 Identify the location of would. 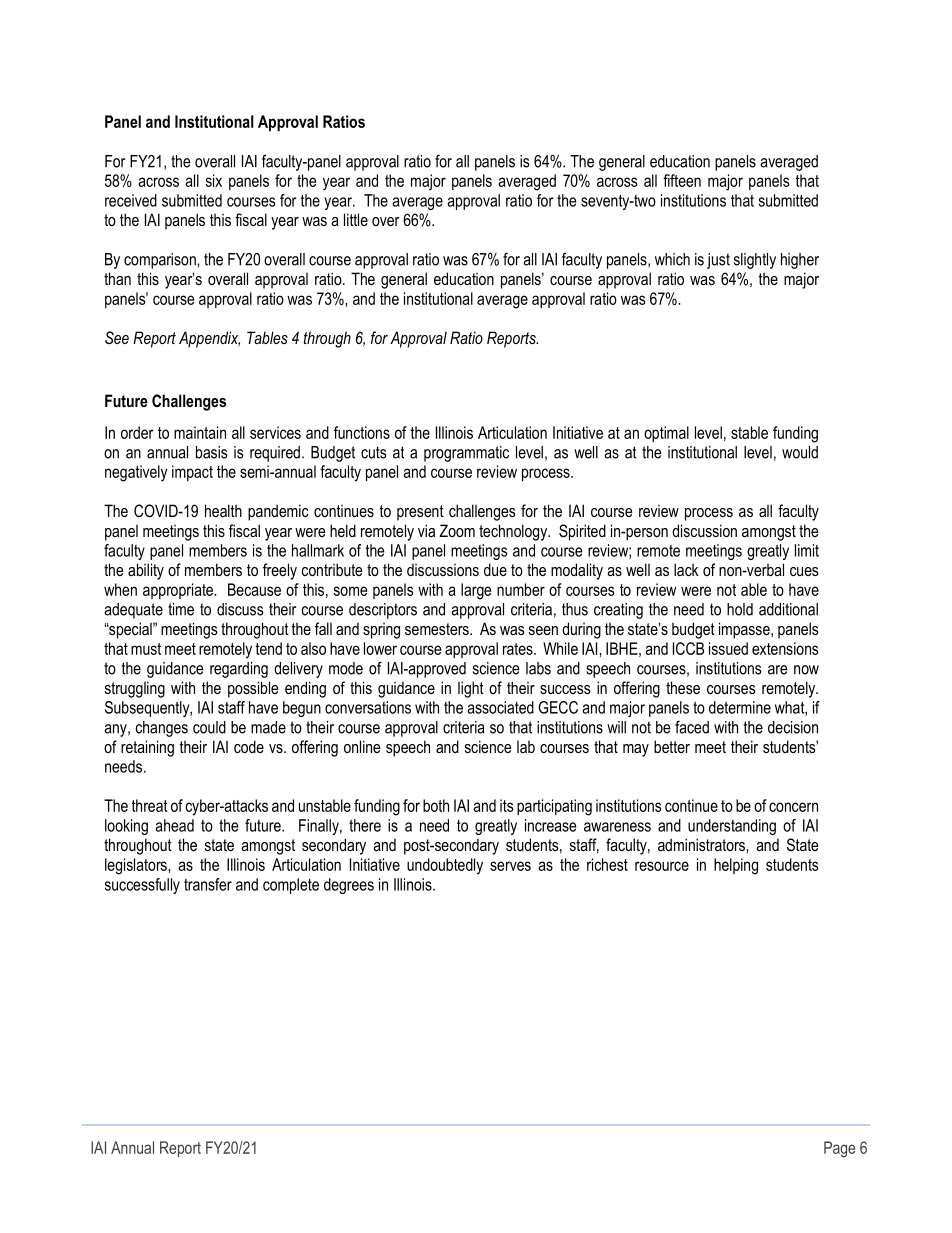
(800, 452).
